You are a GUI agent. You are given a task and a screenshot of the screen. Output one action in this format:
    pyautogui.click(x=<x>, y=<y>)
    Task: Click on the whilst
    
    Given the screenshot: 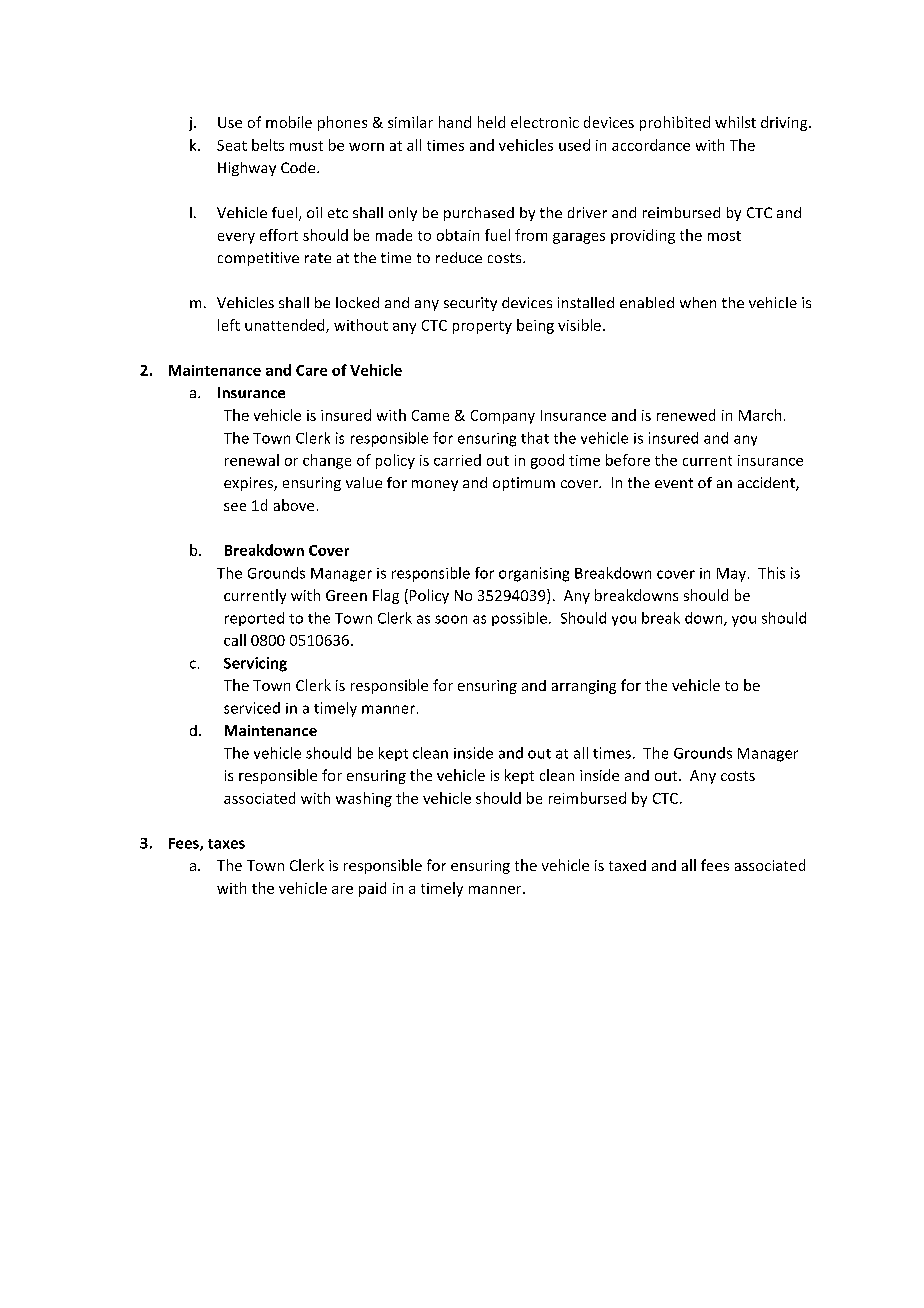 What is the action you would take?
    pyautogui.click(x=735, y=122)
